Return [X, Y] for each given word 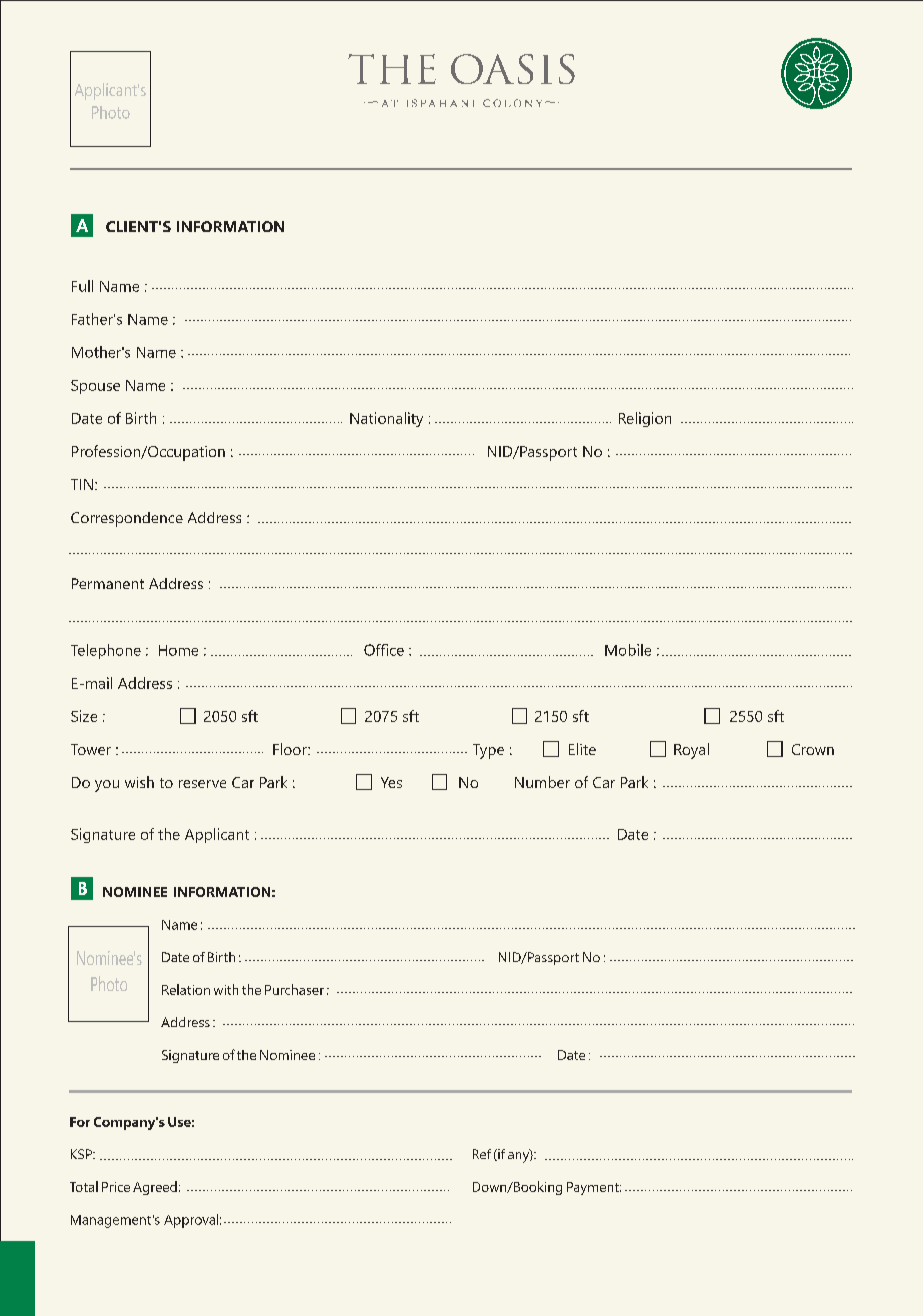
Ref [482, 1154]
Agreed [155, 1188]
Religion [645, 419]
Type [488, 751]
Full [82, 286]
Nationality [386, 419]
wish [139, 782]
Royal [691, 751]
